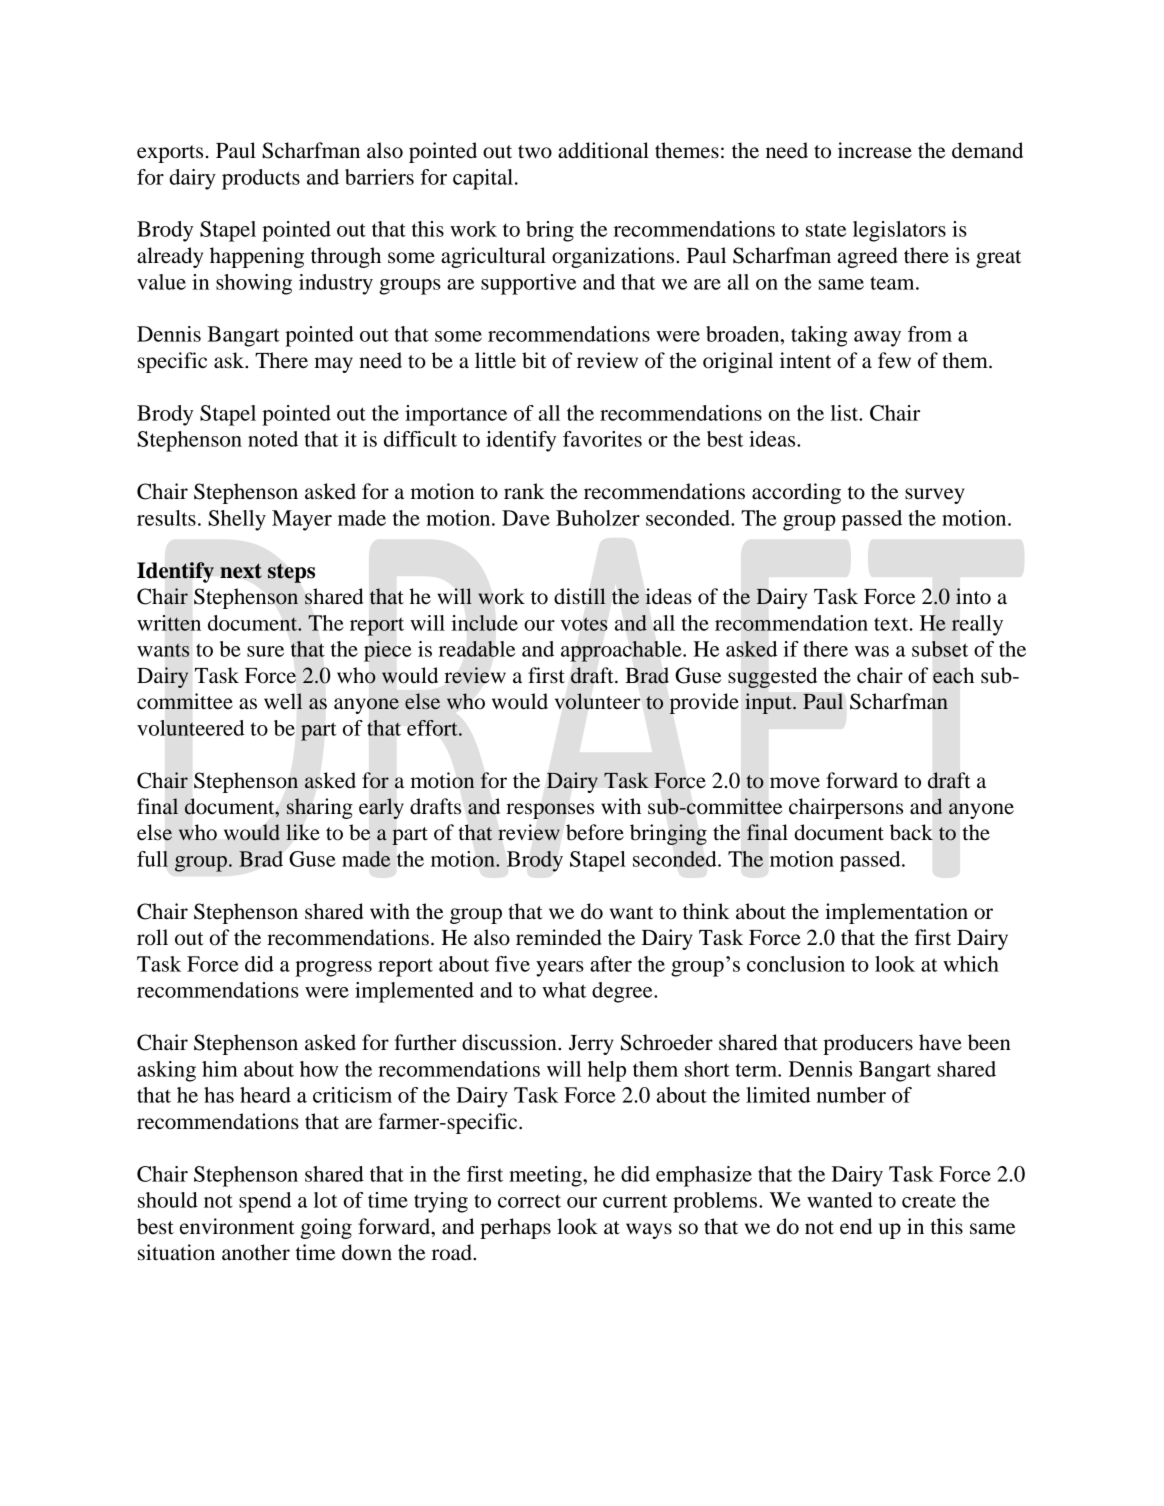 The width and height of the screenshot is (1164, 1506). What do you see at coordinates (261, 179) in the screenshot?
I see `products` at bounding box center [261, 179].
